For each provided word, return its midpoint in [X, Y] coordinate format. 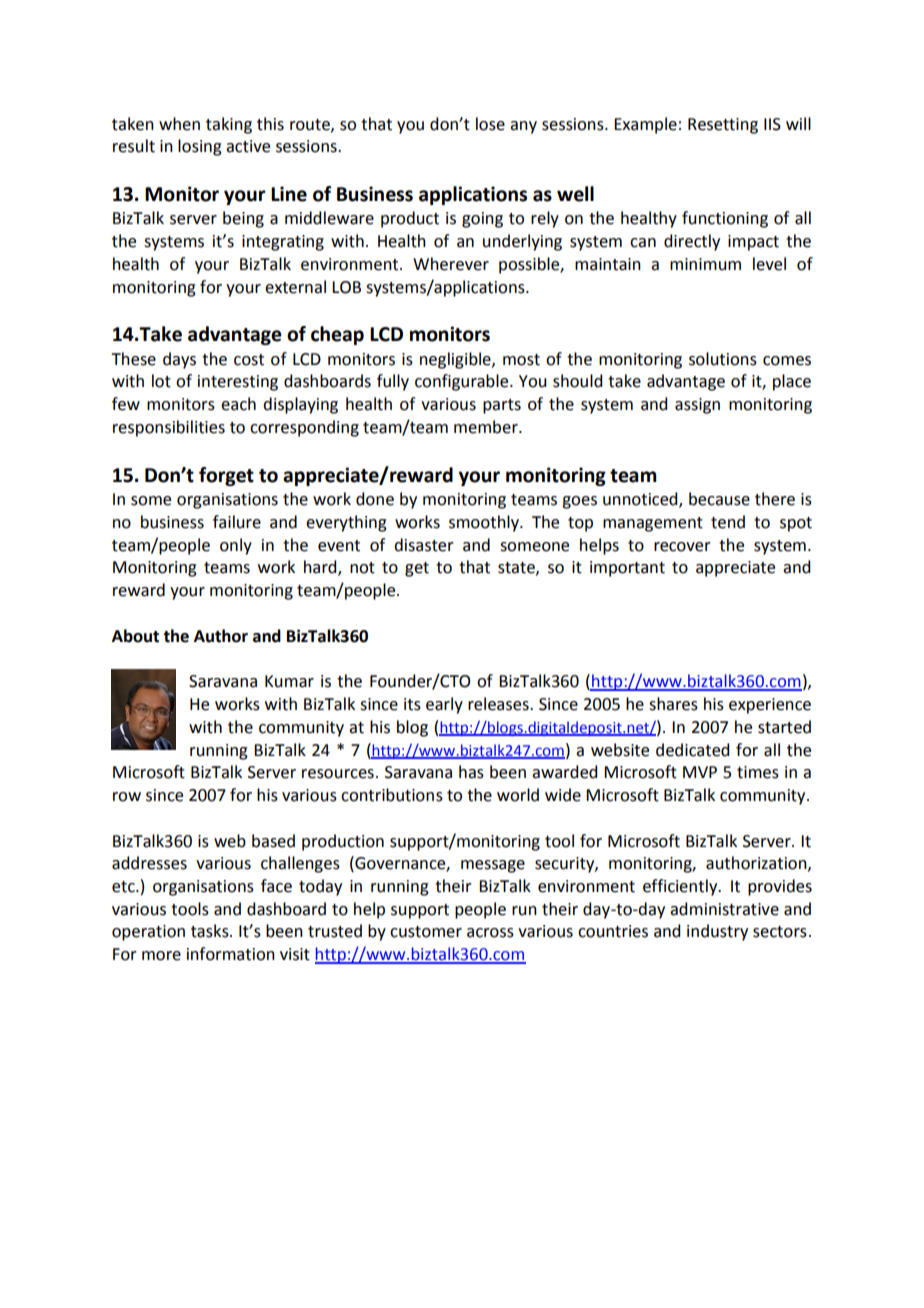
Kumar [289, 681]
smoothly [485, 523]
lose [490, 124]
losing [200, 147]
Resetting [723, 126]
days [179, 360]
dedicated [692, 750]
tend [728, 522]
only [236, 546]
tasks [211, 931]
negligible [456, 360]
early [444, 705]
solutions [723, 359]
